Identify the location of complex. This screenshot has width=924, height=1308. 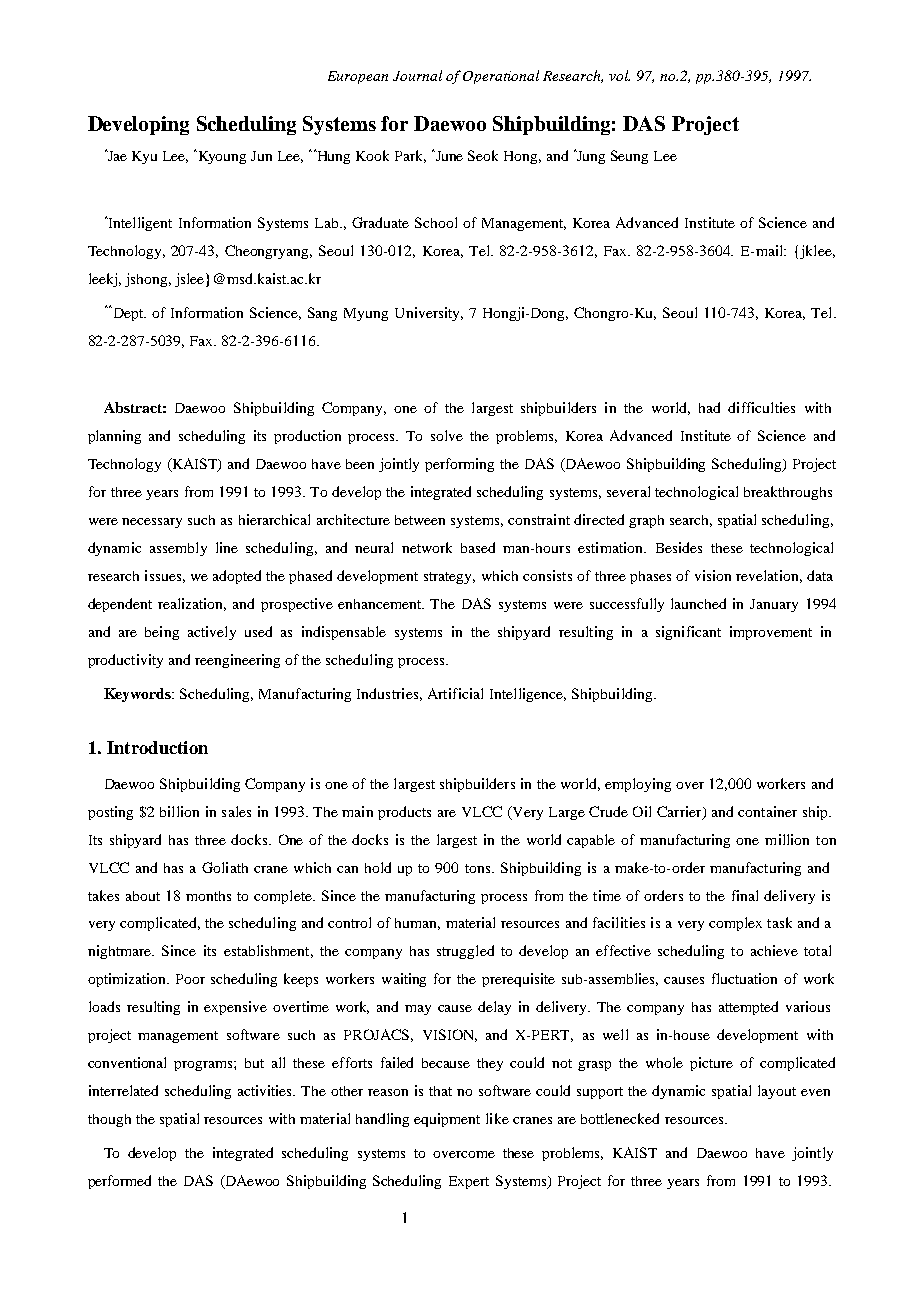
(735, 924).
